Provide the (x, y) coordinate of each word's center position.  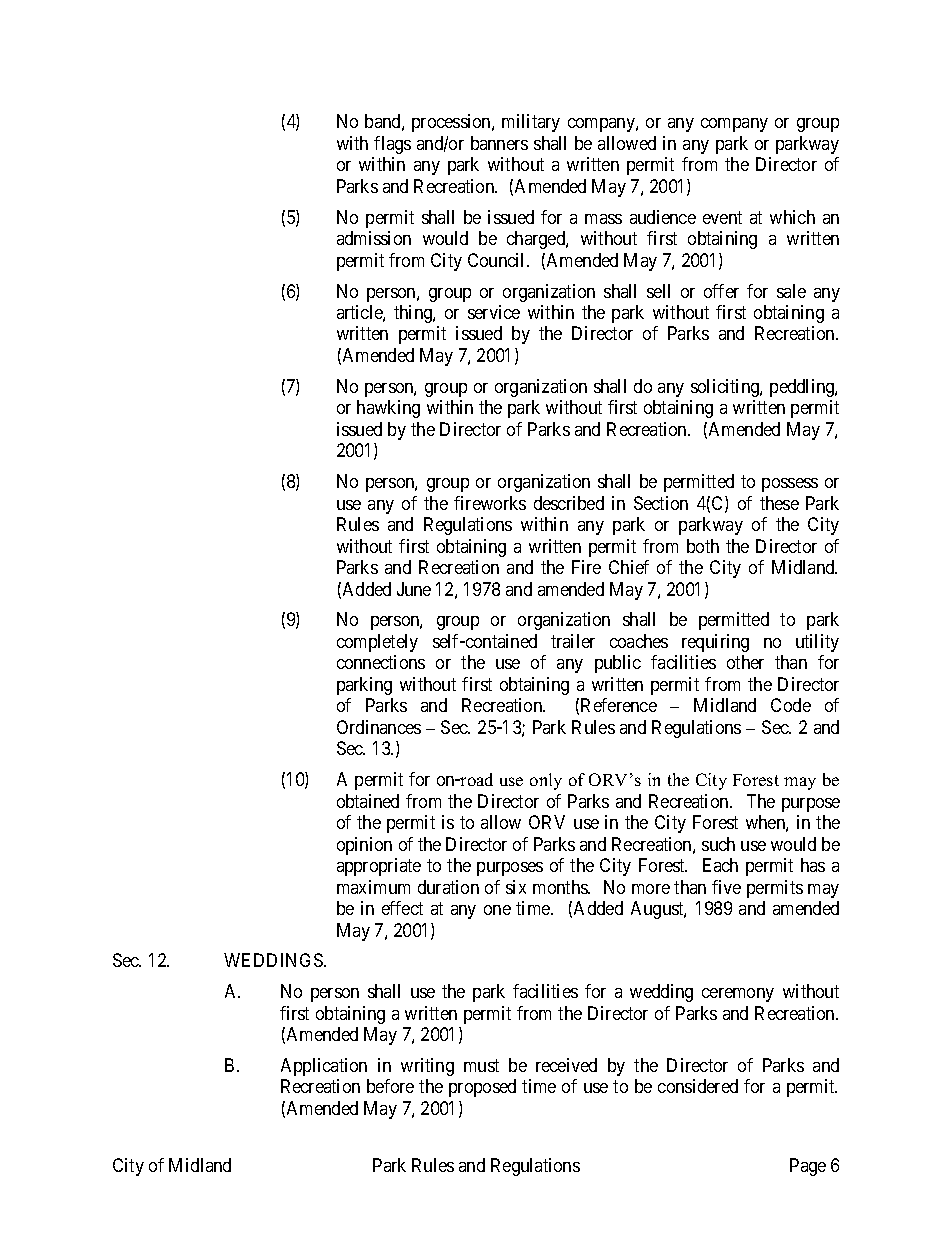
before (390, 1086)
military (531, 123)
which (792, 217)
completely (377, 643)
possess (790, 485)
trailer (573, 641)
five (726, 887)
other (745, 662)
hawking (388, 409)
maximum (373, 887)
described (569, 503)
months (561, 887)
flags (392, 145)
